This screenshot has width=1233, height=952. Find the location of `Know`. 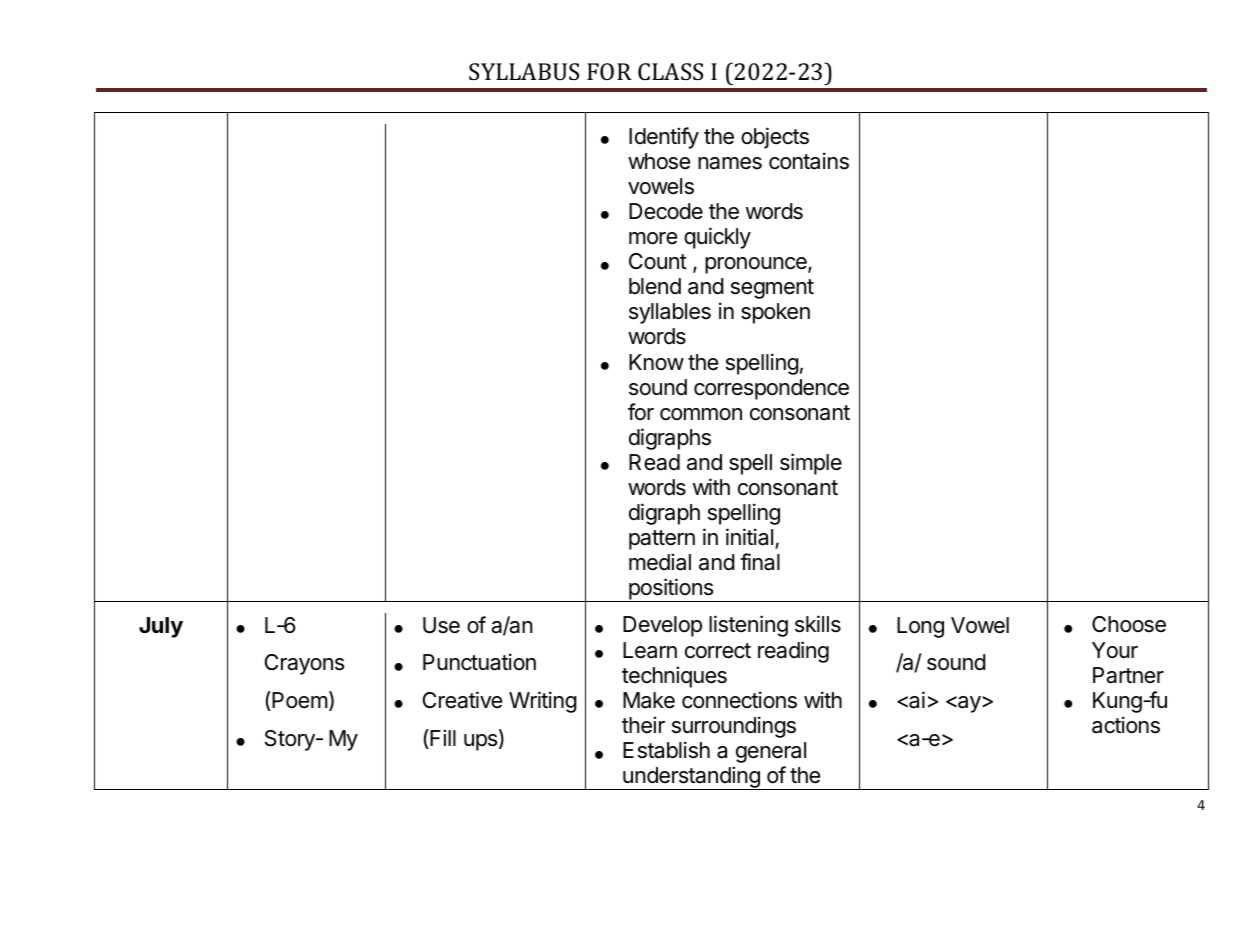

Know is located at coordinates (656, 362).
